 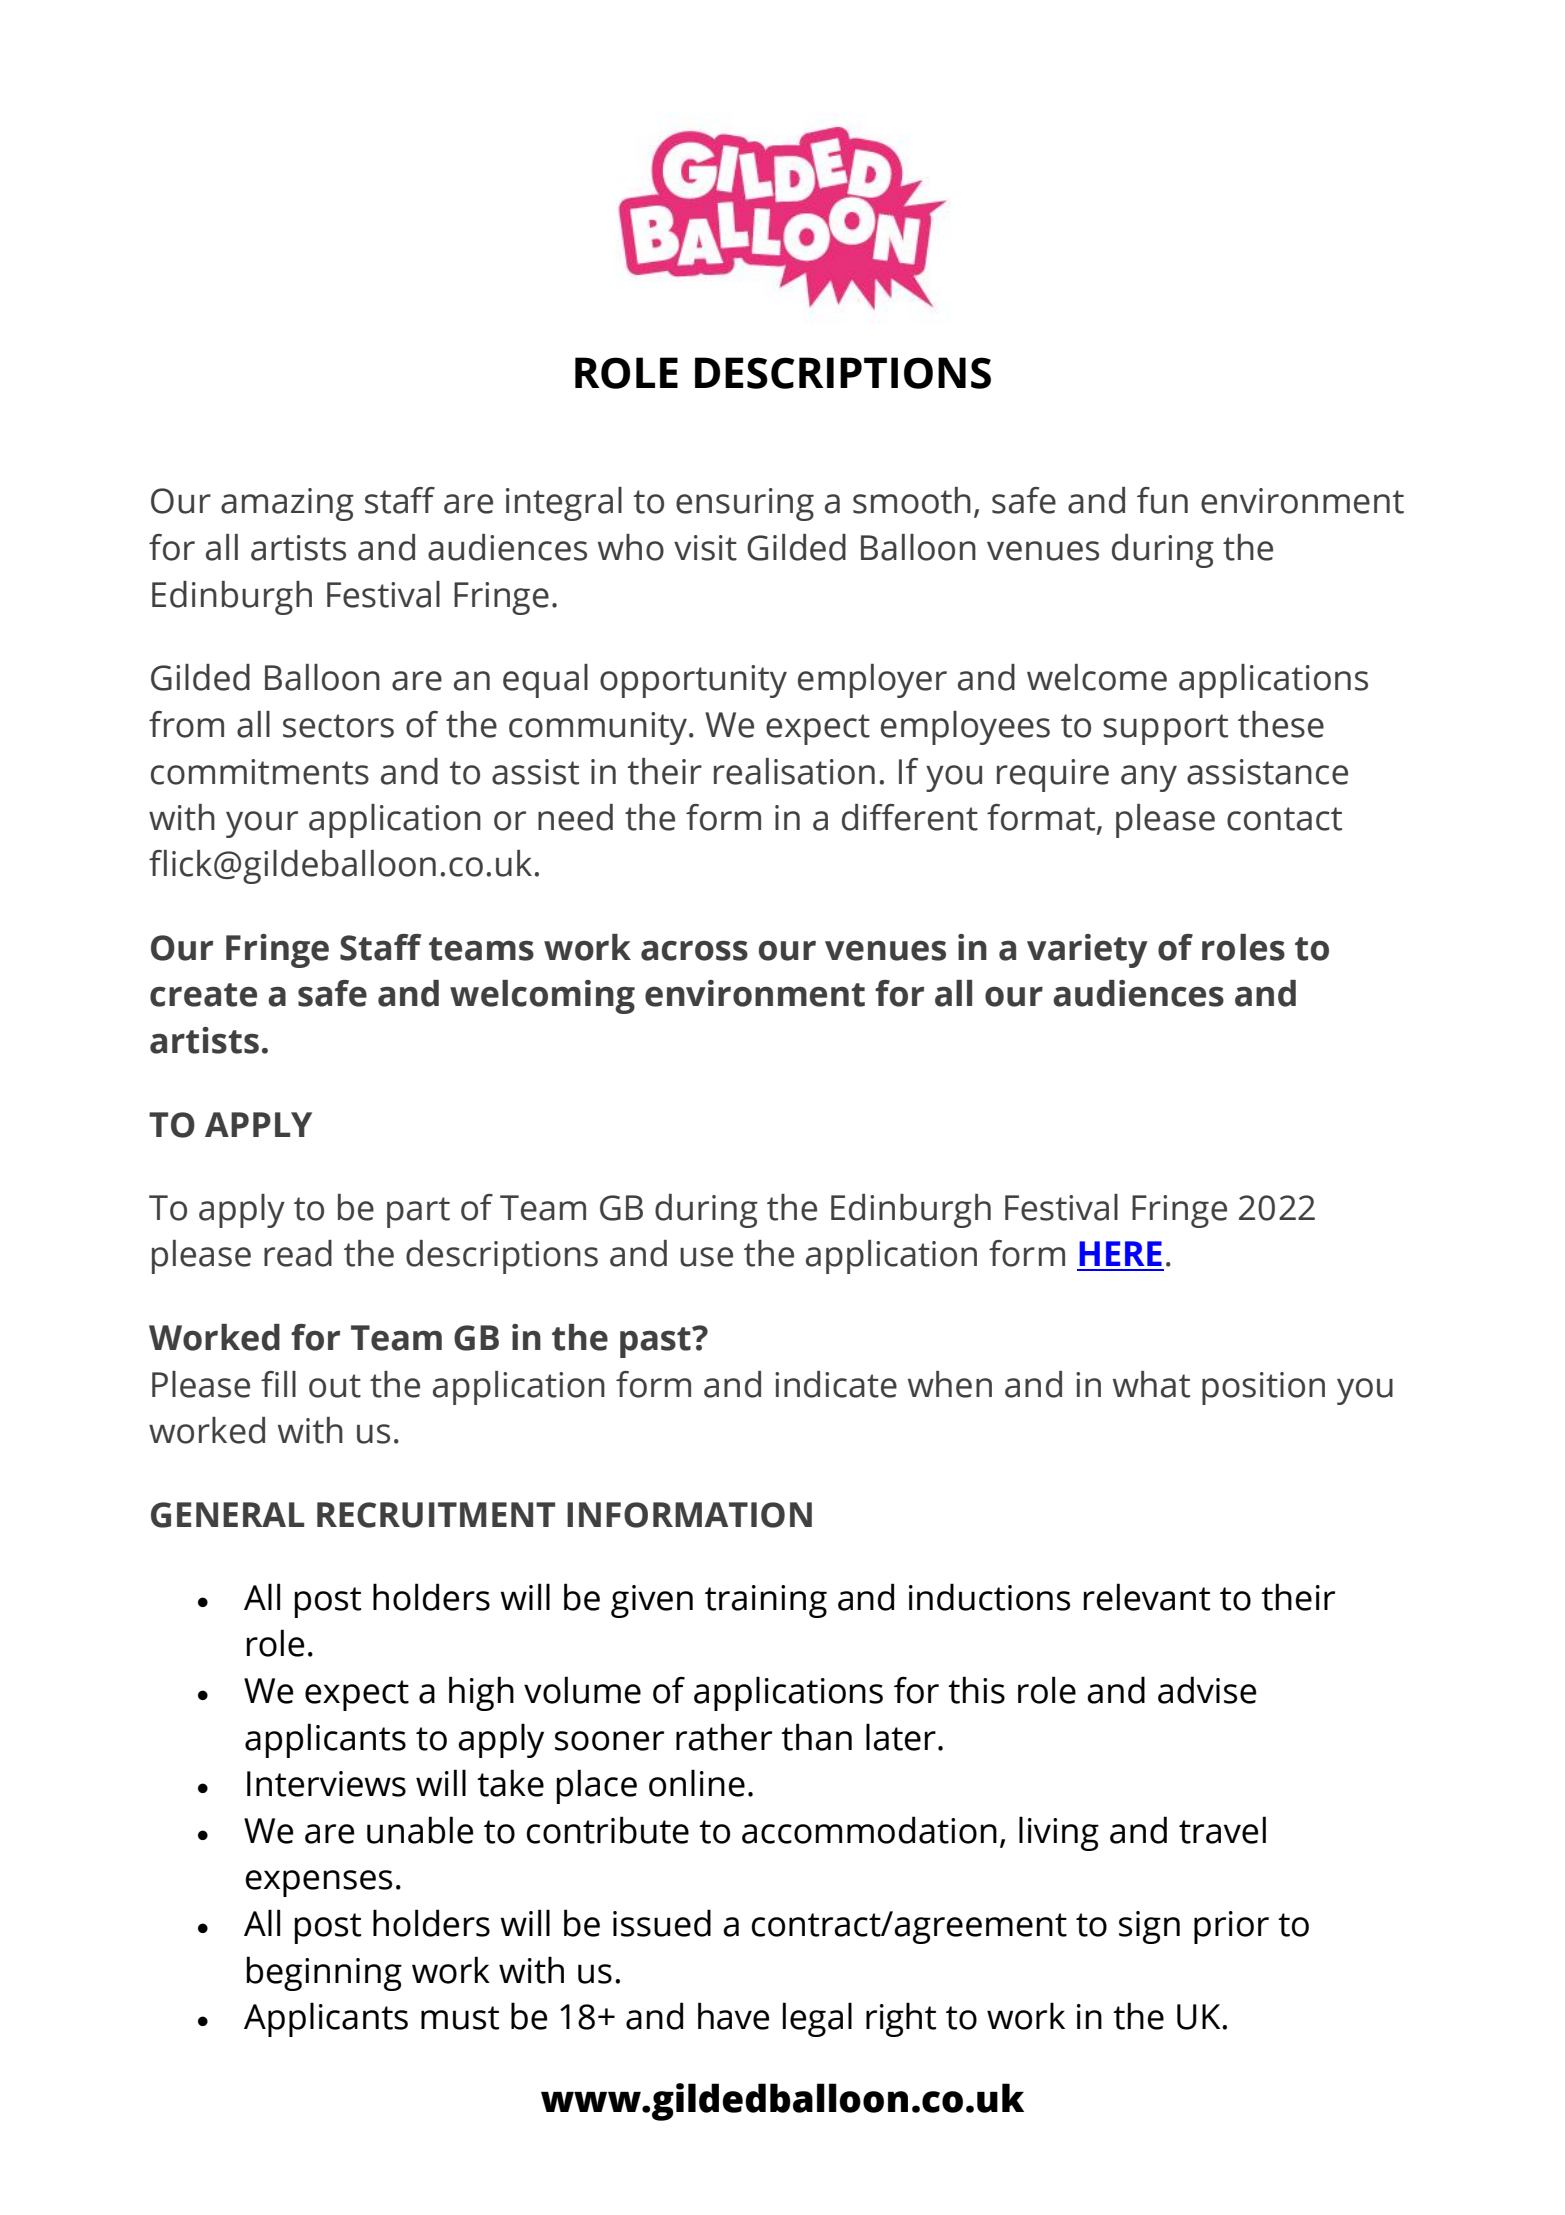 What do you see at coordinates (227, 1515) in the screenshot?
I see `GENERAL` at bounding box center [227, 1515].
